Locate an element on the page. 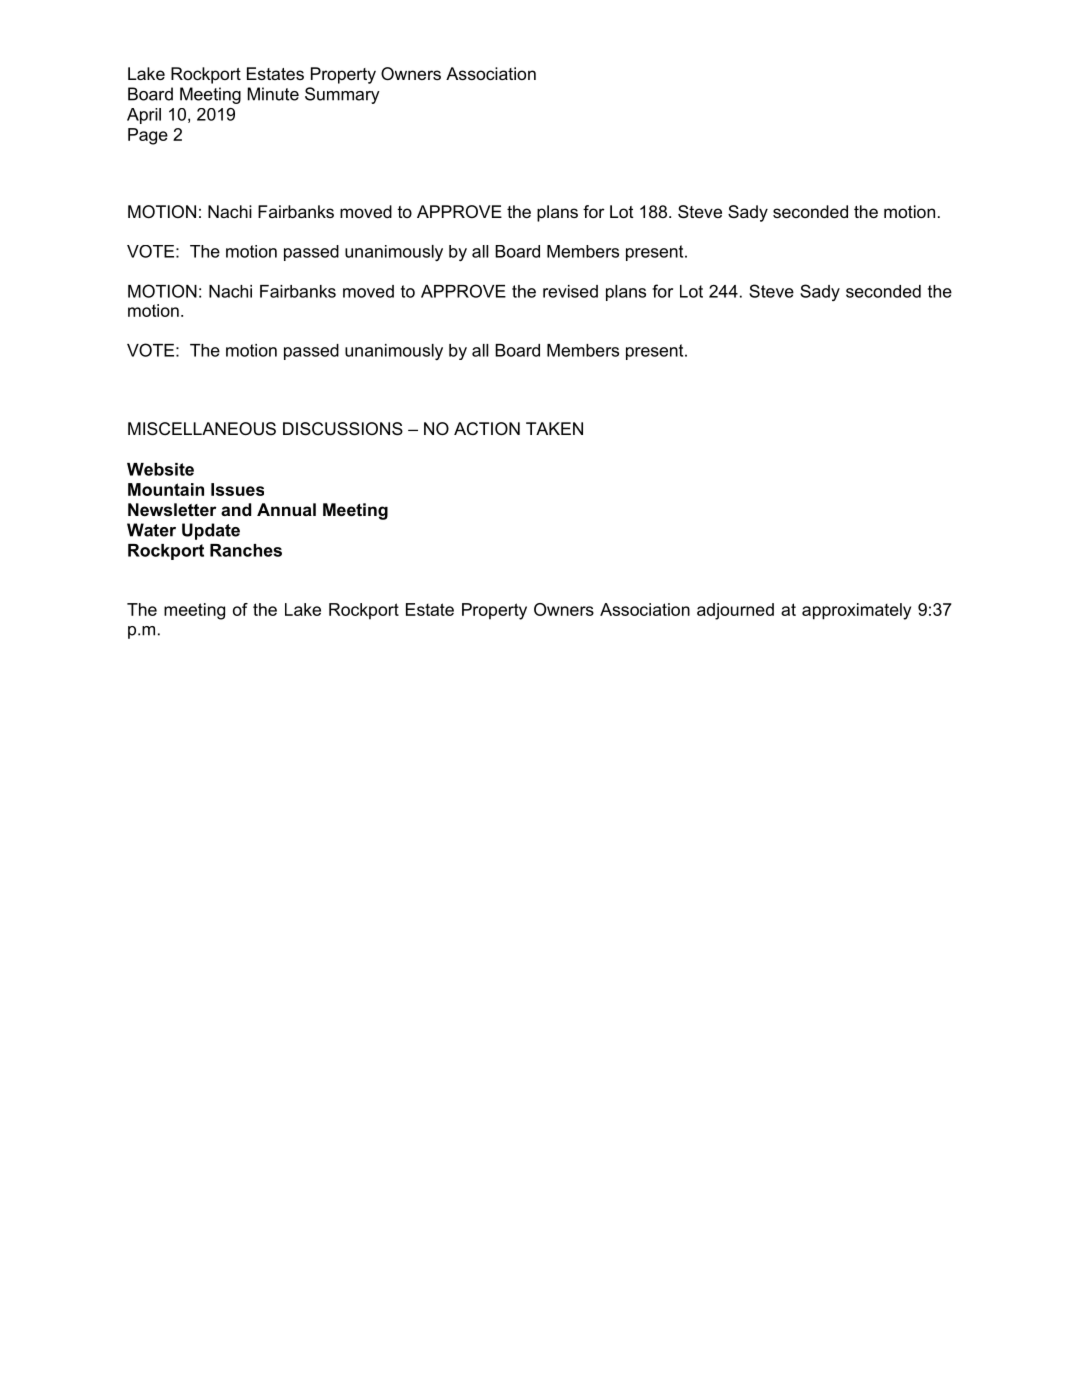 The width and height of the image is (1079, 1396). MISCELLANEOUS is located at coordinates (202, 429).
